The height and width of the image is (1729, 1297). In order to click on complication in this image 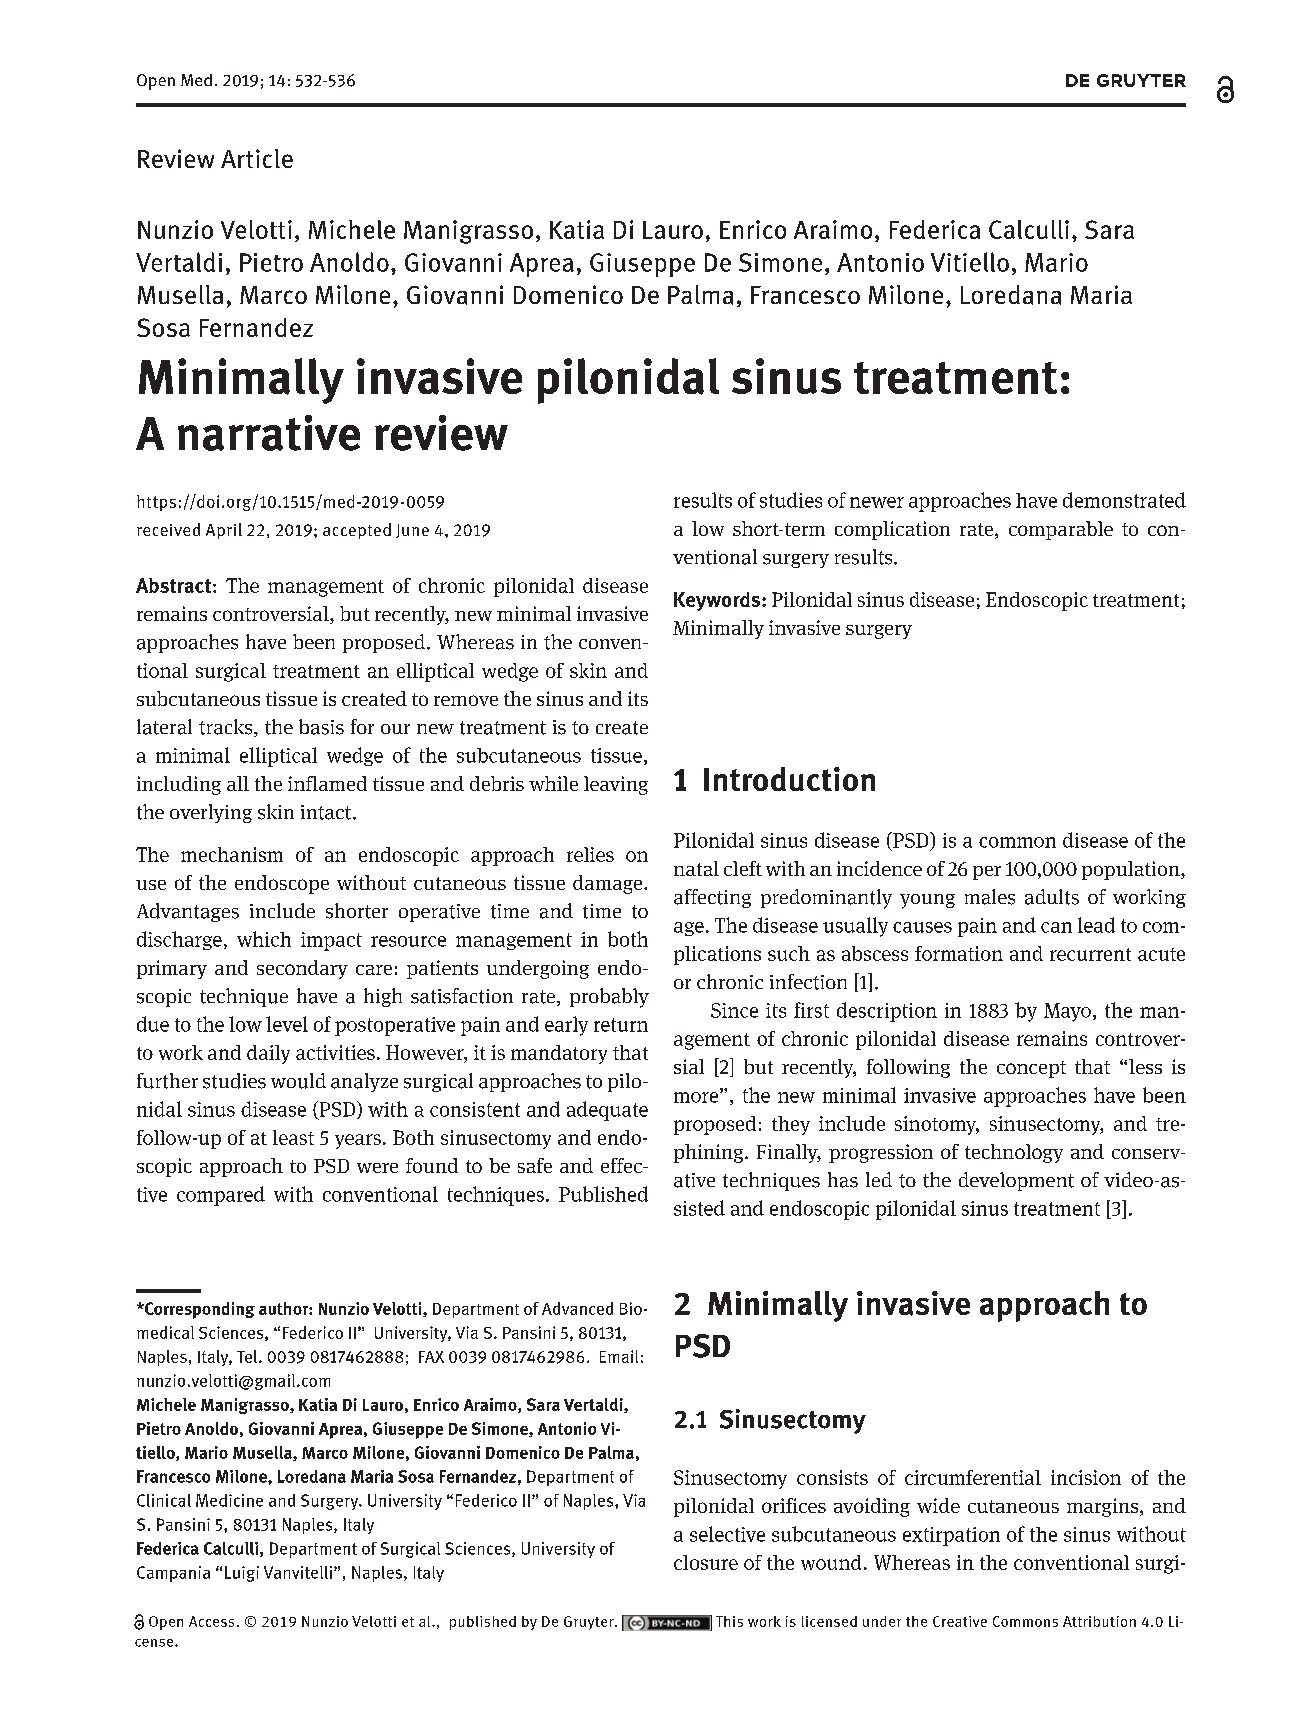, I will do `click(892, 530)`.
